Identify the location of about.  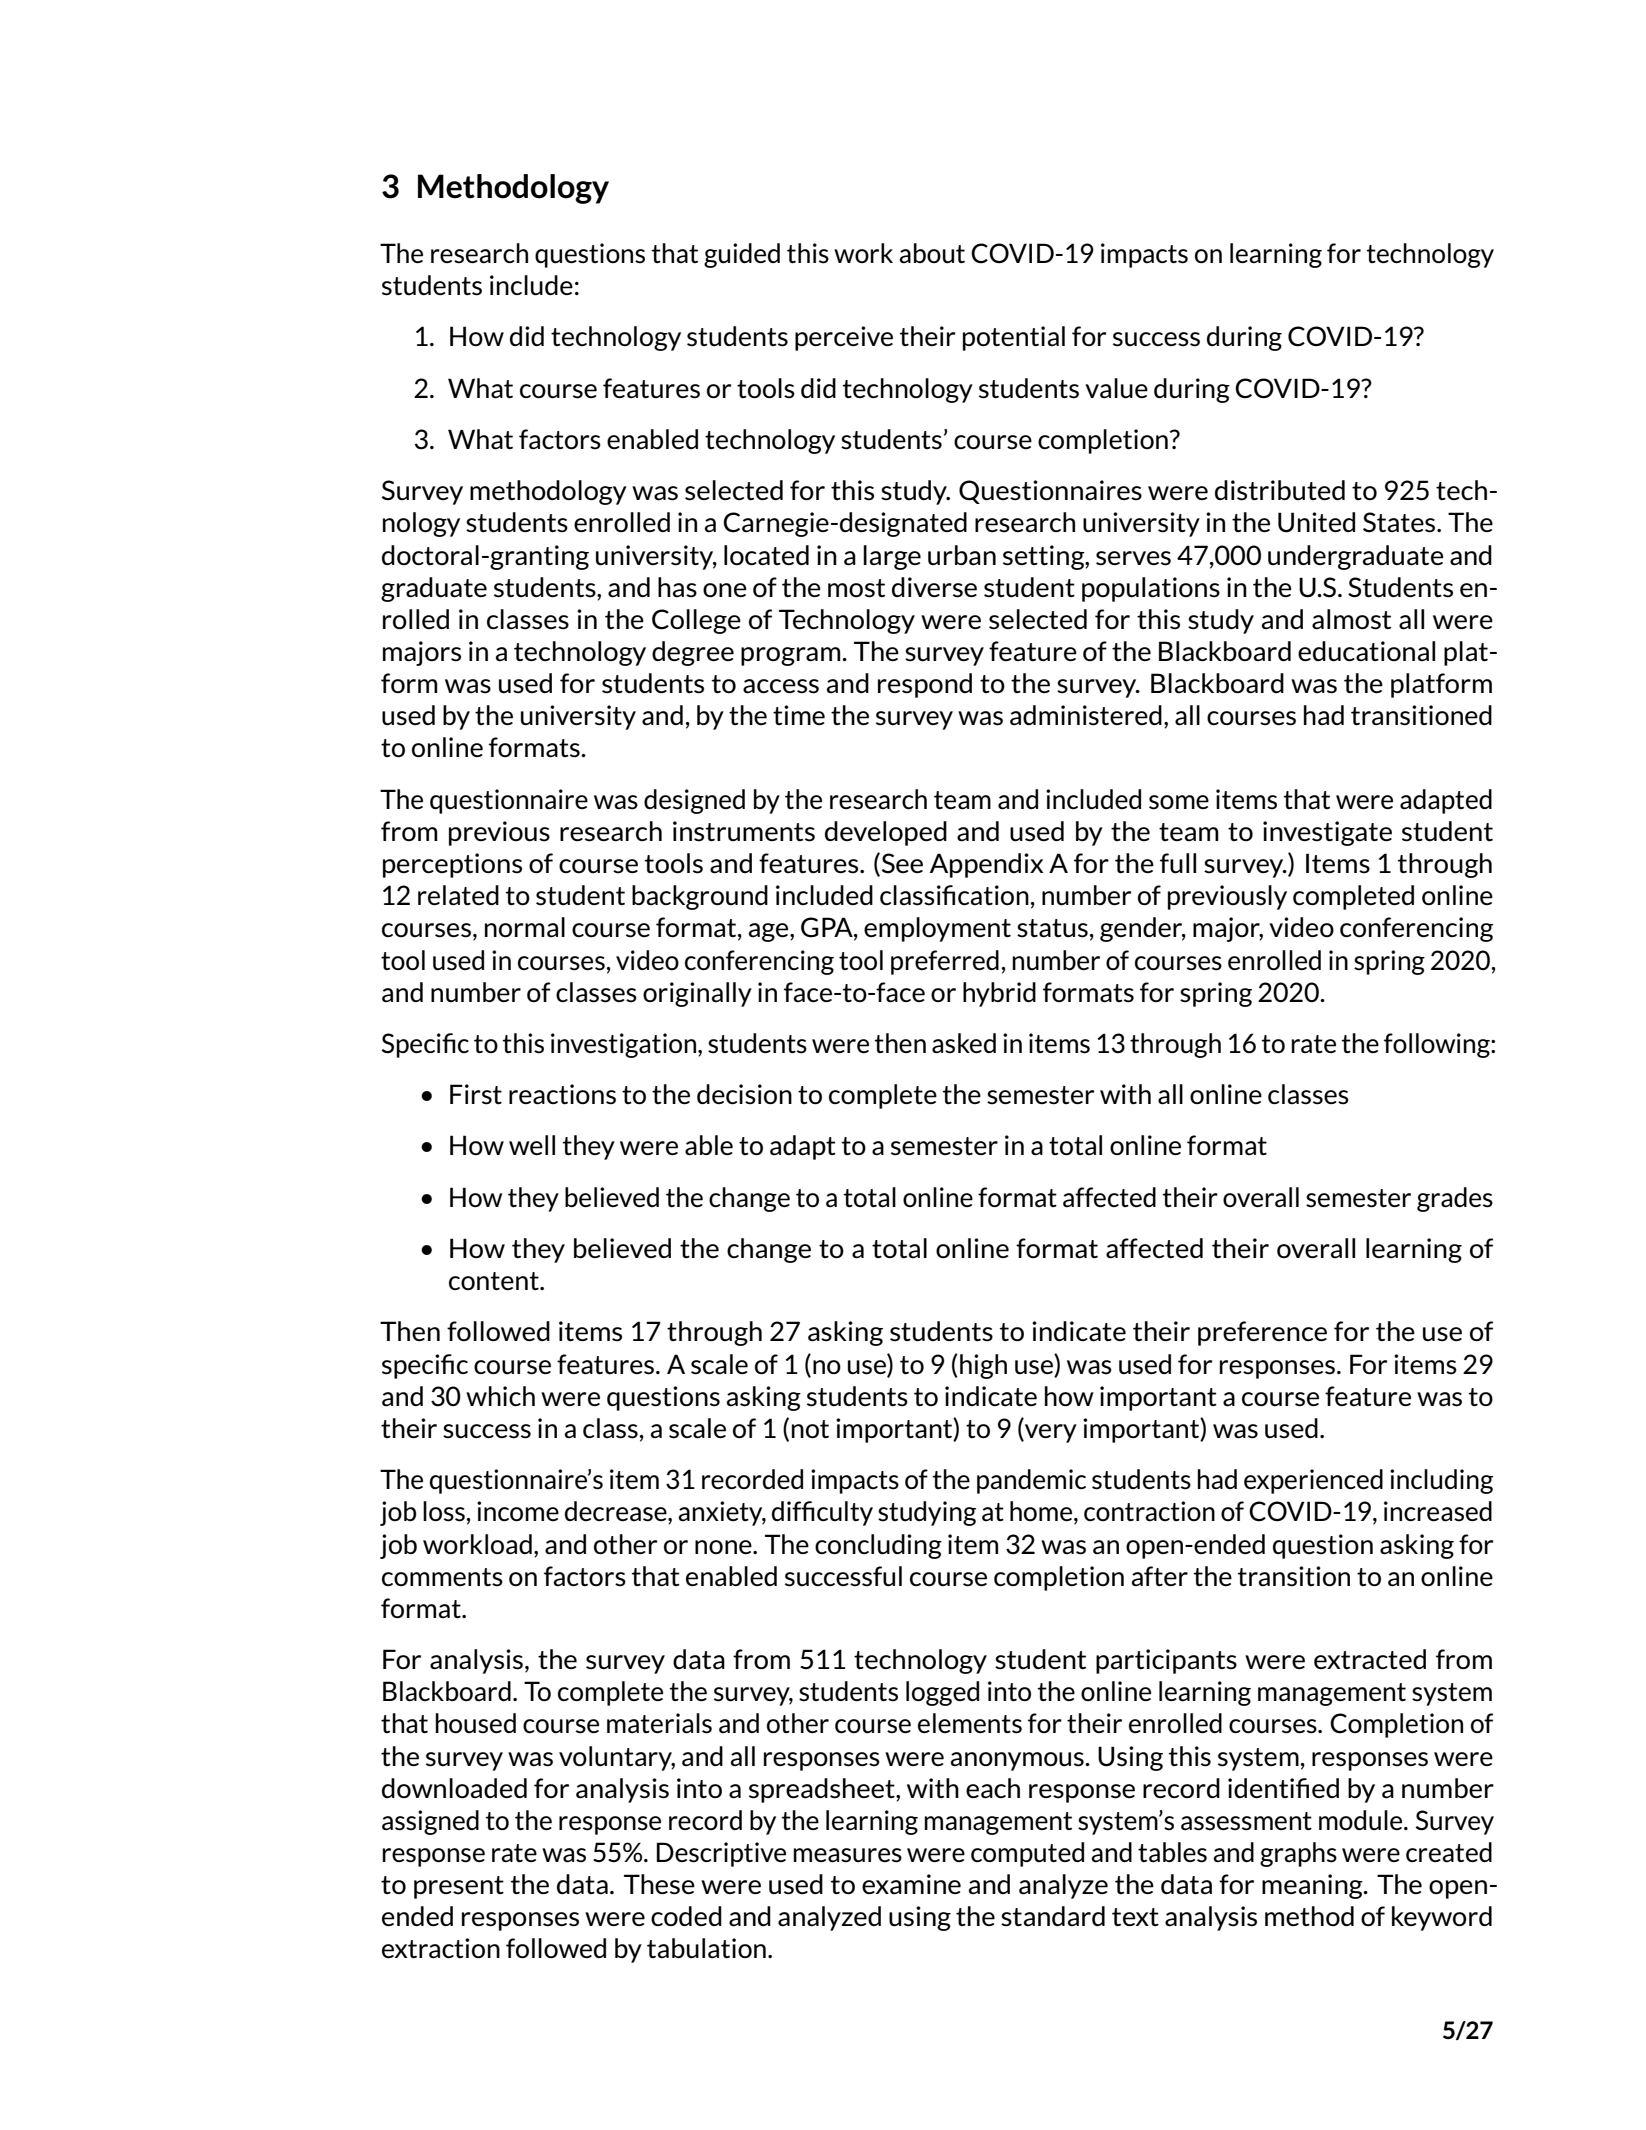
(932, 253).
